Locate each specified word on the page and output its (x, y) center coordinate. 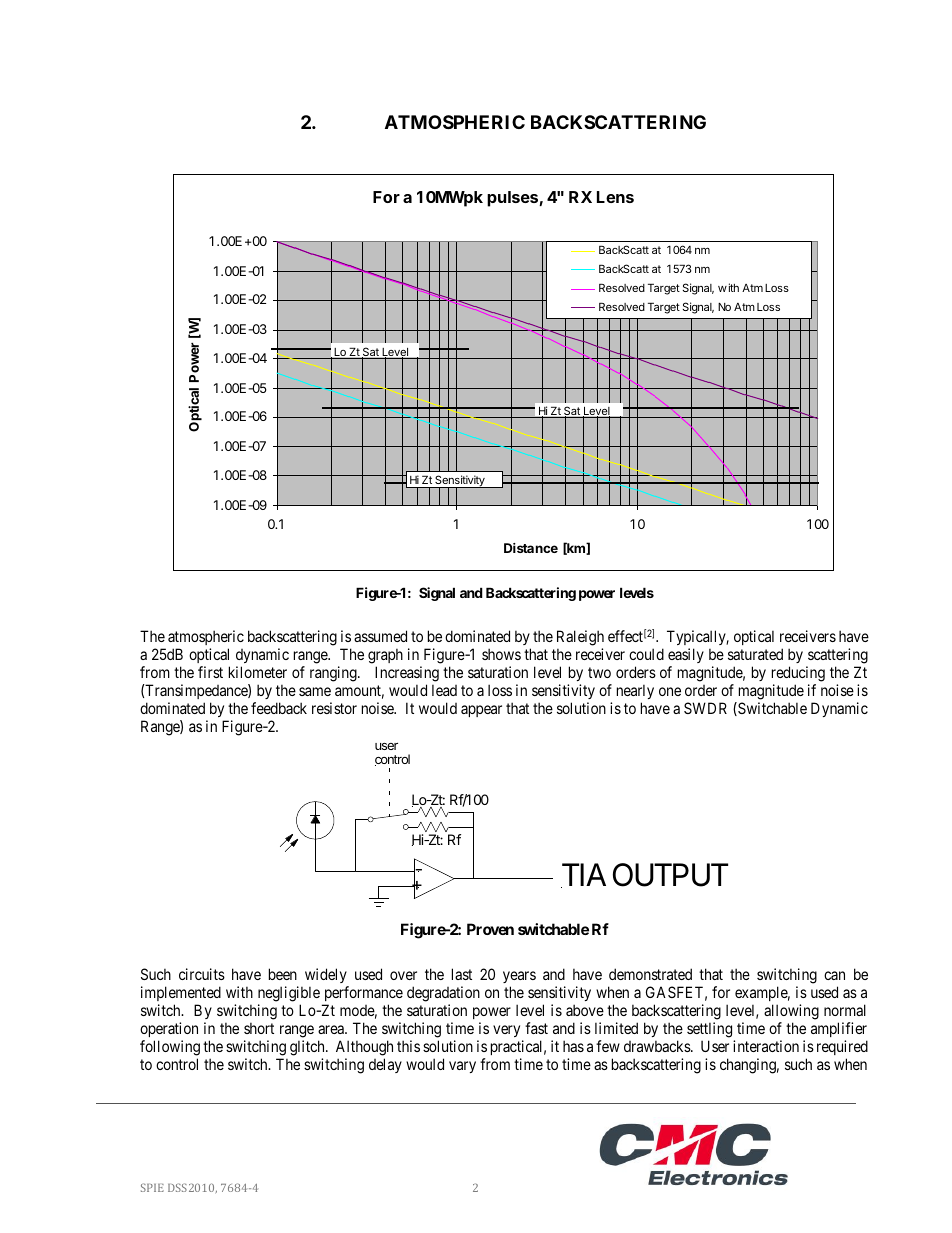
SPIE (152, 1187)
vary (462, 1067)
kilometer (258, 672)
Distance (531, 548)
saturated (755, 654)
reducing (798, 674)
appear (481, 711)
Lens (615, 197)
